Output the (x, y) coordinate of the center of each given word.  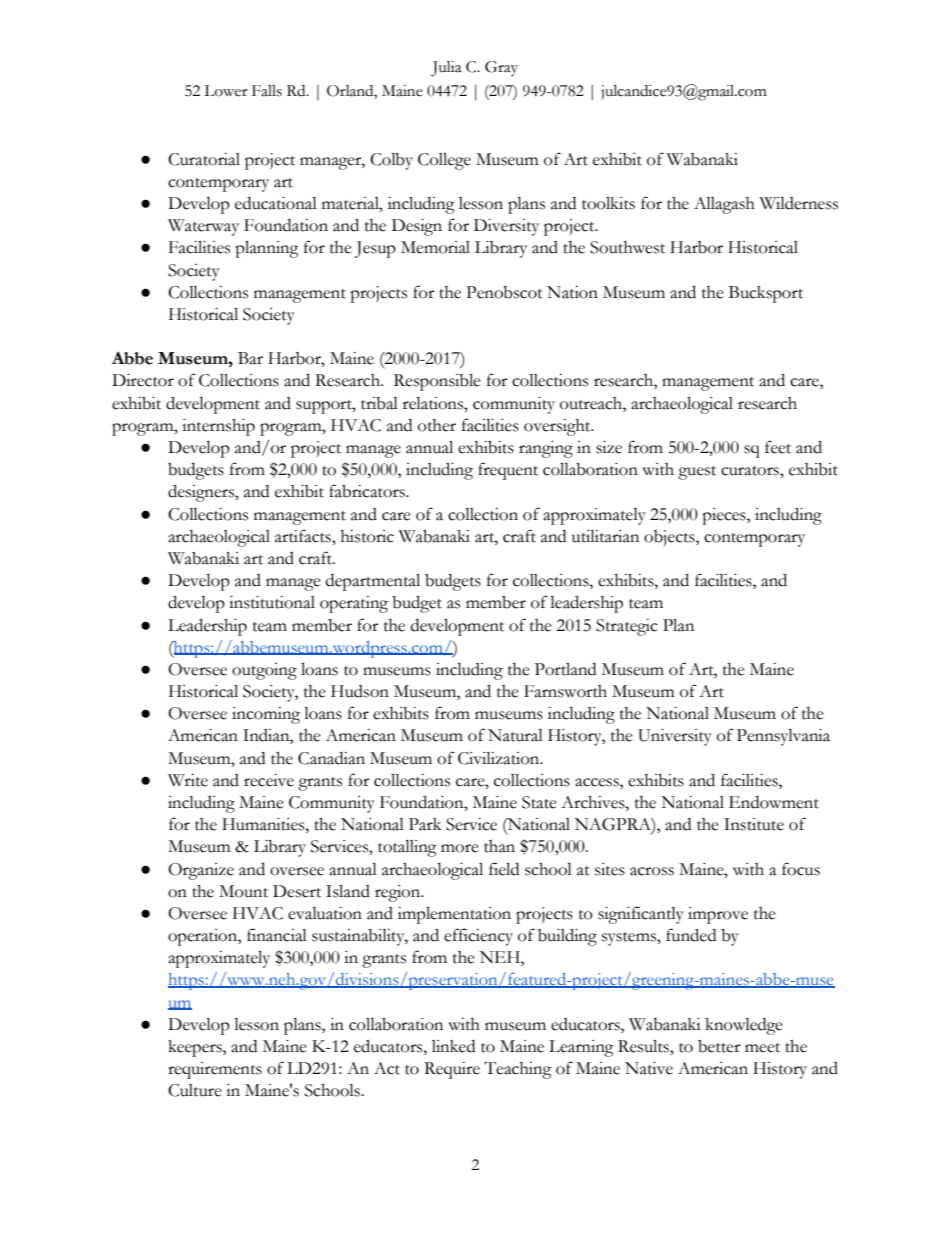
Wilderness (799, 203)
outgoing (264, 671)
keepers (196, 1048)
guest (697, 473)
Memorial (435, 247)
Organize (201, 871)
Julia (446, 69)
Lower (226, 91)
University (675, 737)
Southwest (627, 247)
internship (218, 427)
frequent (508, 471)
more (460, 848)
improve (718, 915)
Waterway (203, 227)
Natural (515, 735)
